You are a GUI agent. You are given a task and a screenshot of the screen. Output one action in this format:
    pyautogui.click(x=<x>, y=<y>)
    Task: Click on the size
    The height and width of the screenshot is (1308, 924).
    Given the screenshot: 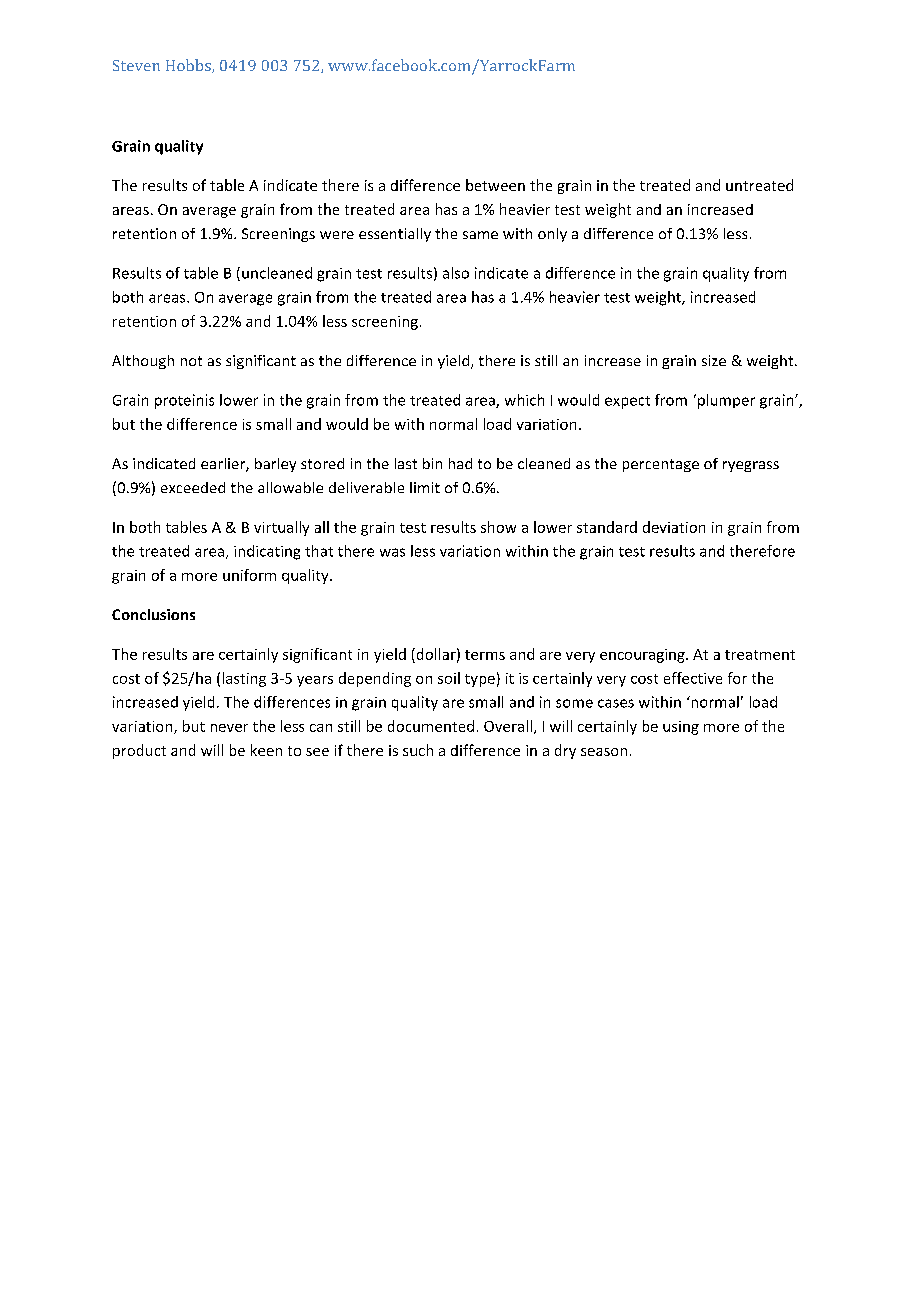 What is the action you would take?
    pyautogui.click(x=714, y=360)
